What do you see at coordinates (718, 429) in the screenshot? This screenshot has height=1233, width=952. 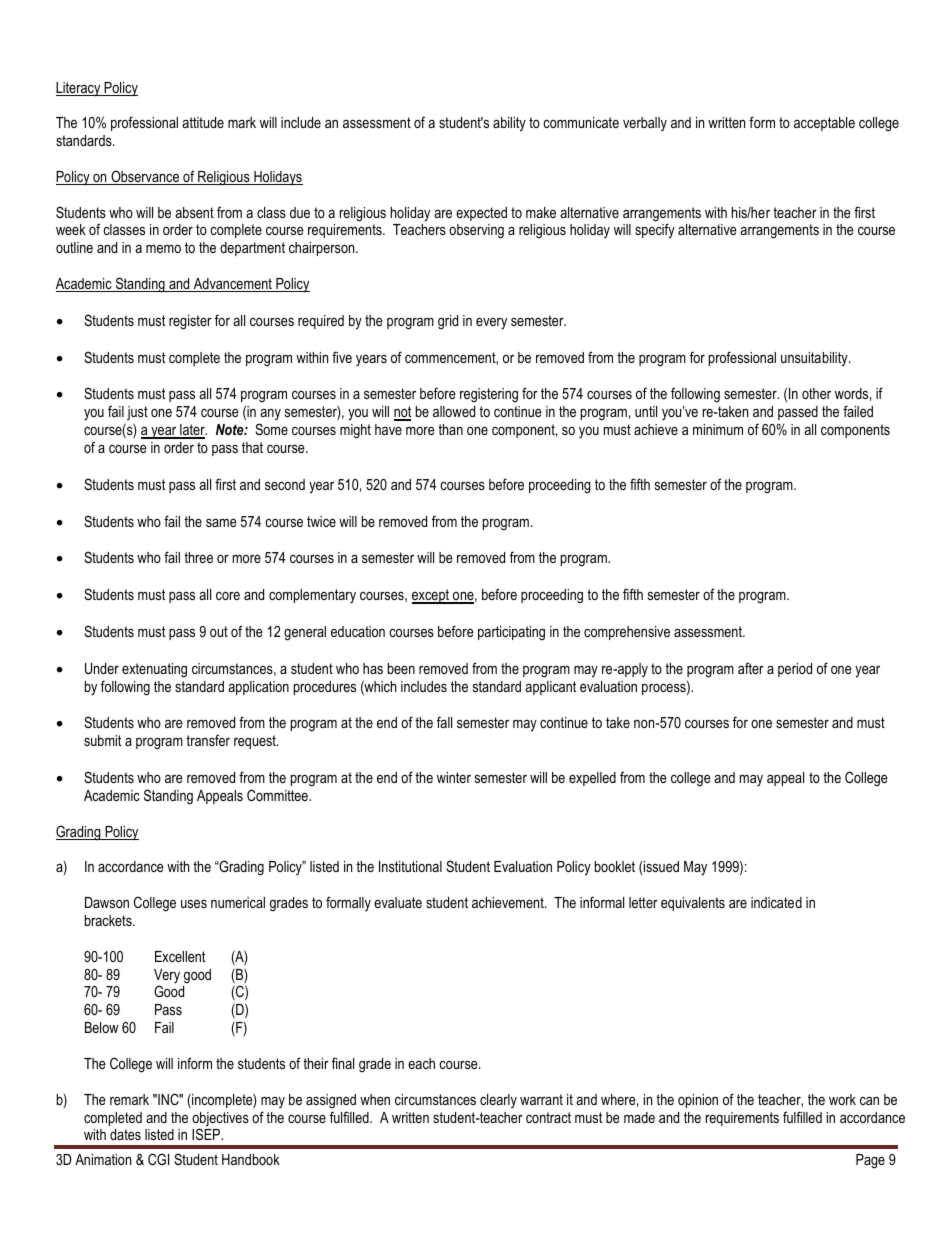 I see `minimum` at bounding box center [718, 429].
